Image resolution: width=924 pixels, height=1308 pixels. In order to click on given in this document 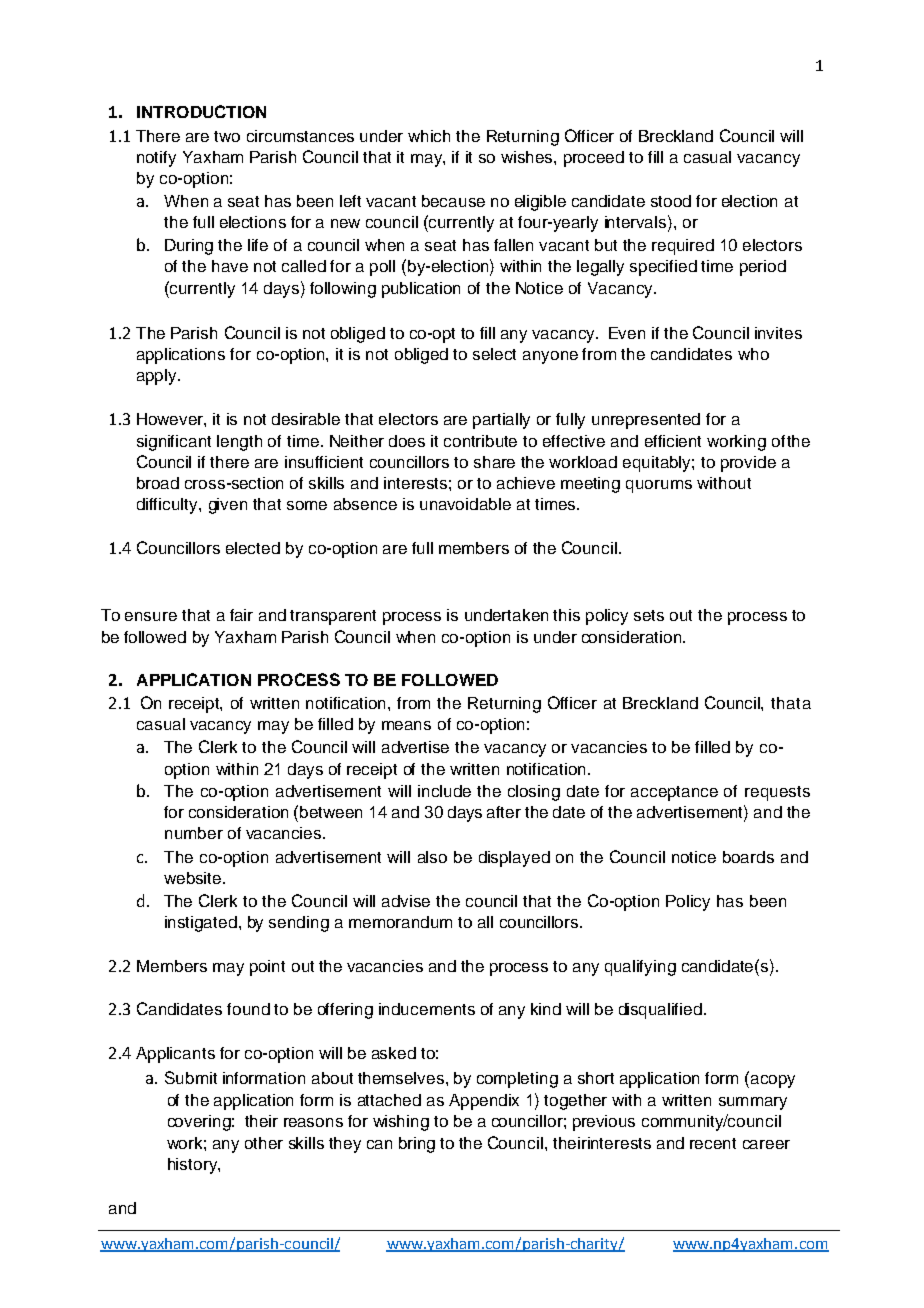, I will do `click(228, 506)`.
